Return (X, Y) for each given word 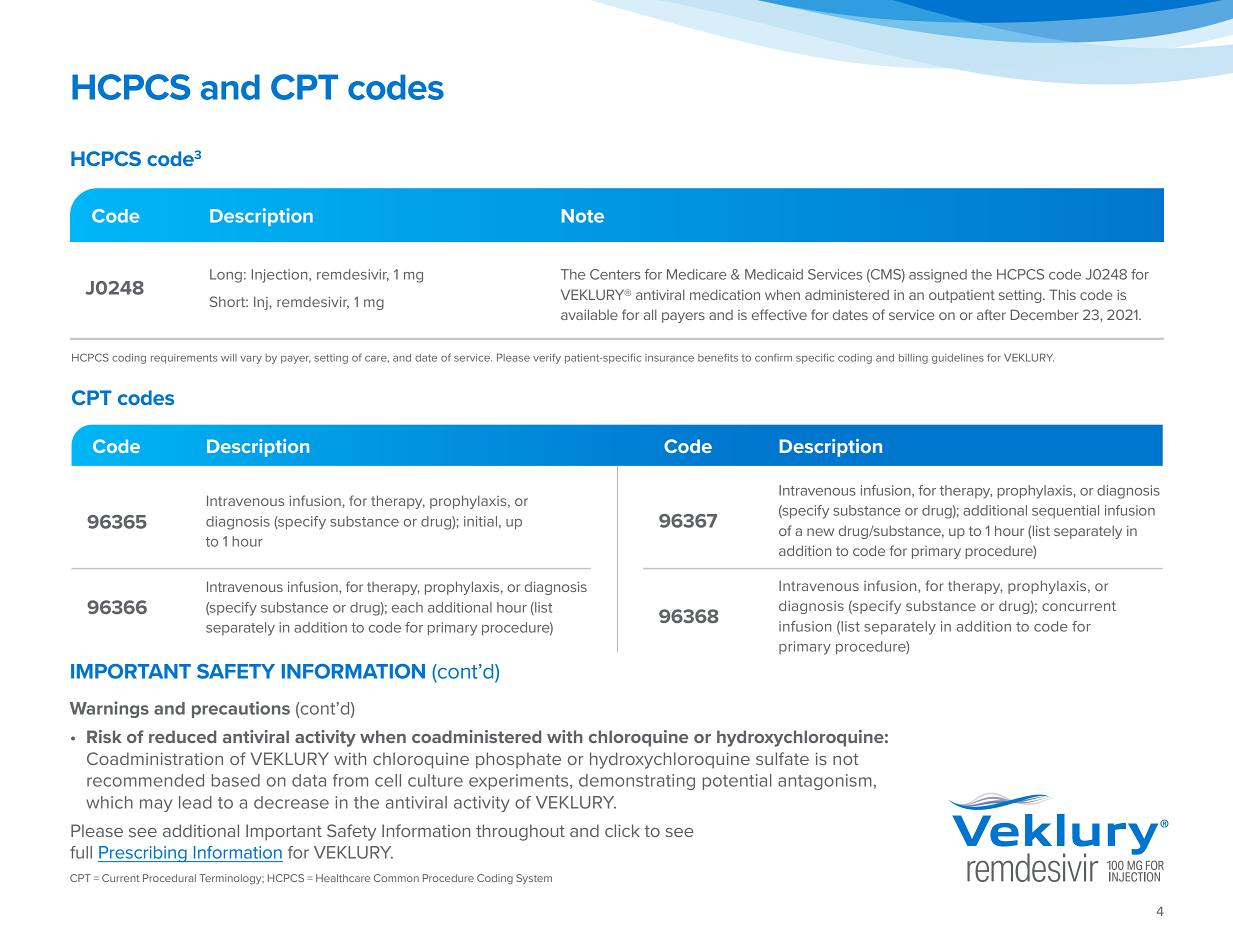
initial (480, 521)
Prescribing (143, 854)
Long (226, 276)
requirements (184, 359)
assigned (938, 276)
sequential (1065, 511)
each (407, 607)
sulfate (782, 758)
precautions (241, 709)
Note (583, 216)
